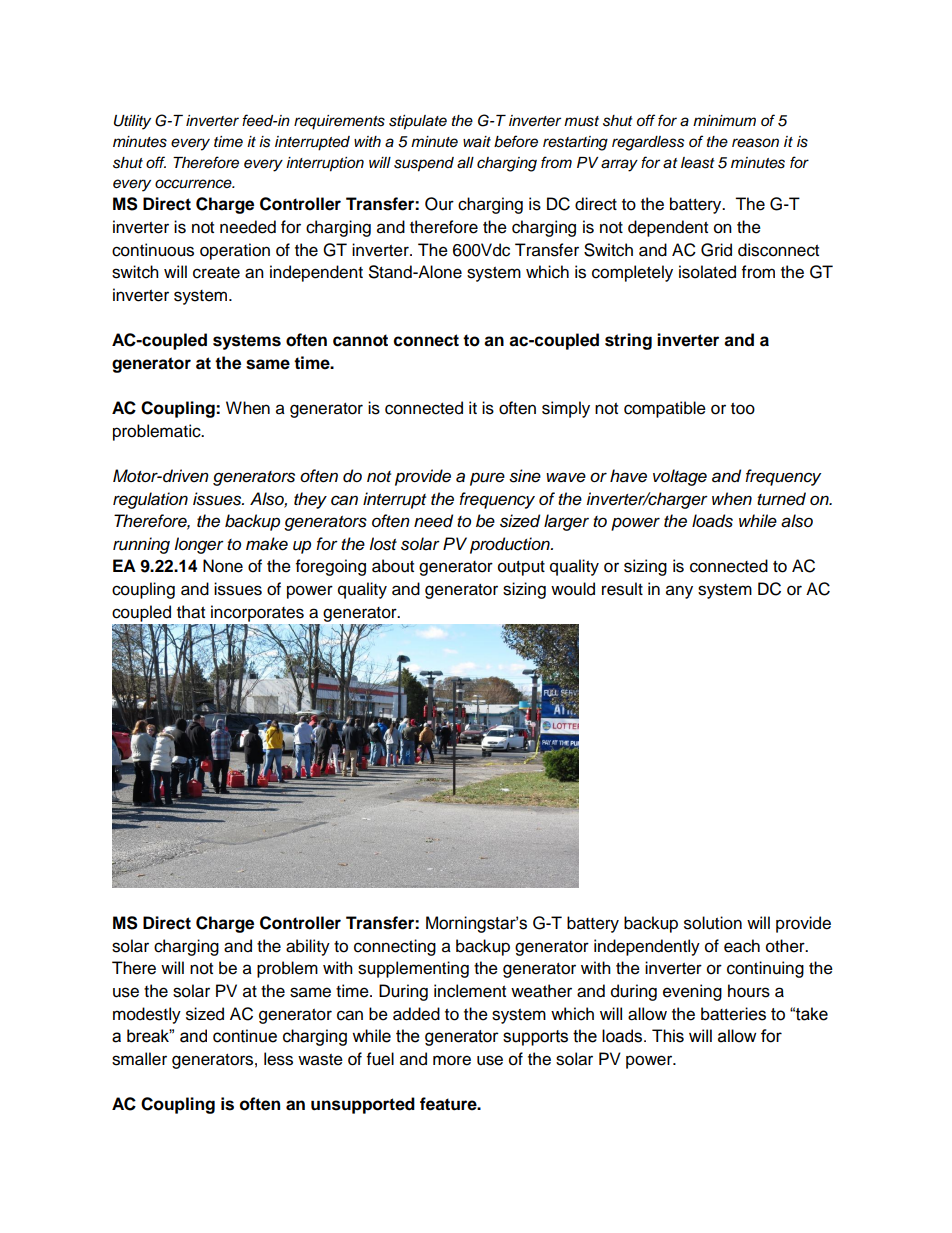 The height and width of the image is (1233, 952). I want to click on more, so click(452, 1060).
